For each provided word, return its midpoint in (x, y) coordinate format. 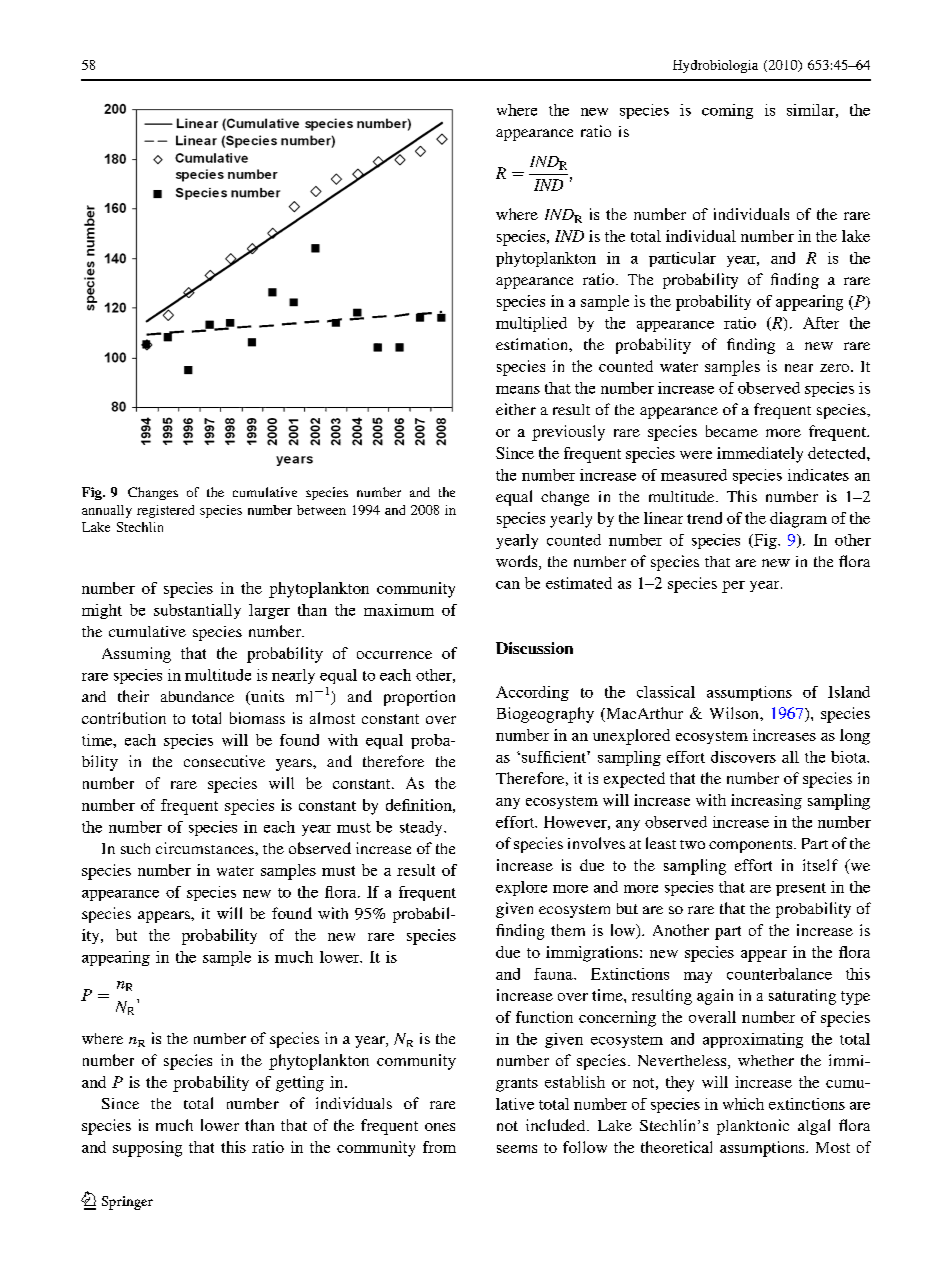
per (733, 587)
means (518, 390)
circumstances (206, 848)
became (732, 431)
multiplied (531, 324)
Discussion (534, 648)
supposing (147, 1149)
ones (440, 1127)
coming (727, 111)
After (821, 323)
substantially (197, 611)
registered (165, 511)
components (752, 846)
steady (422, 828)
